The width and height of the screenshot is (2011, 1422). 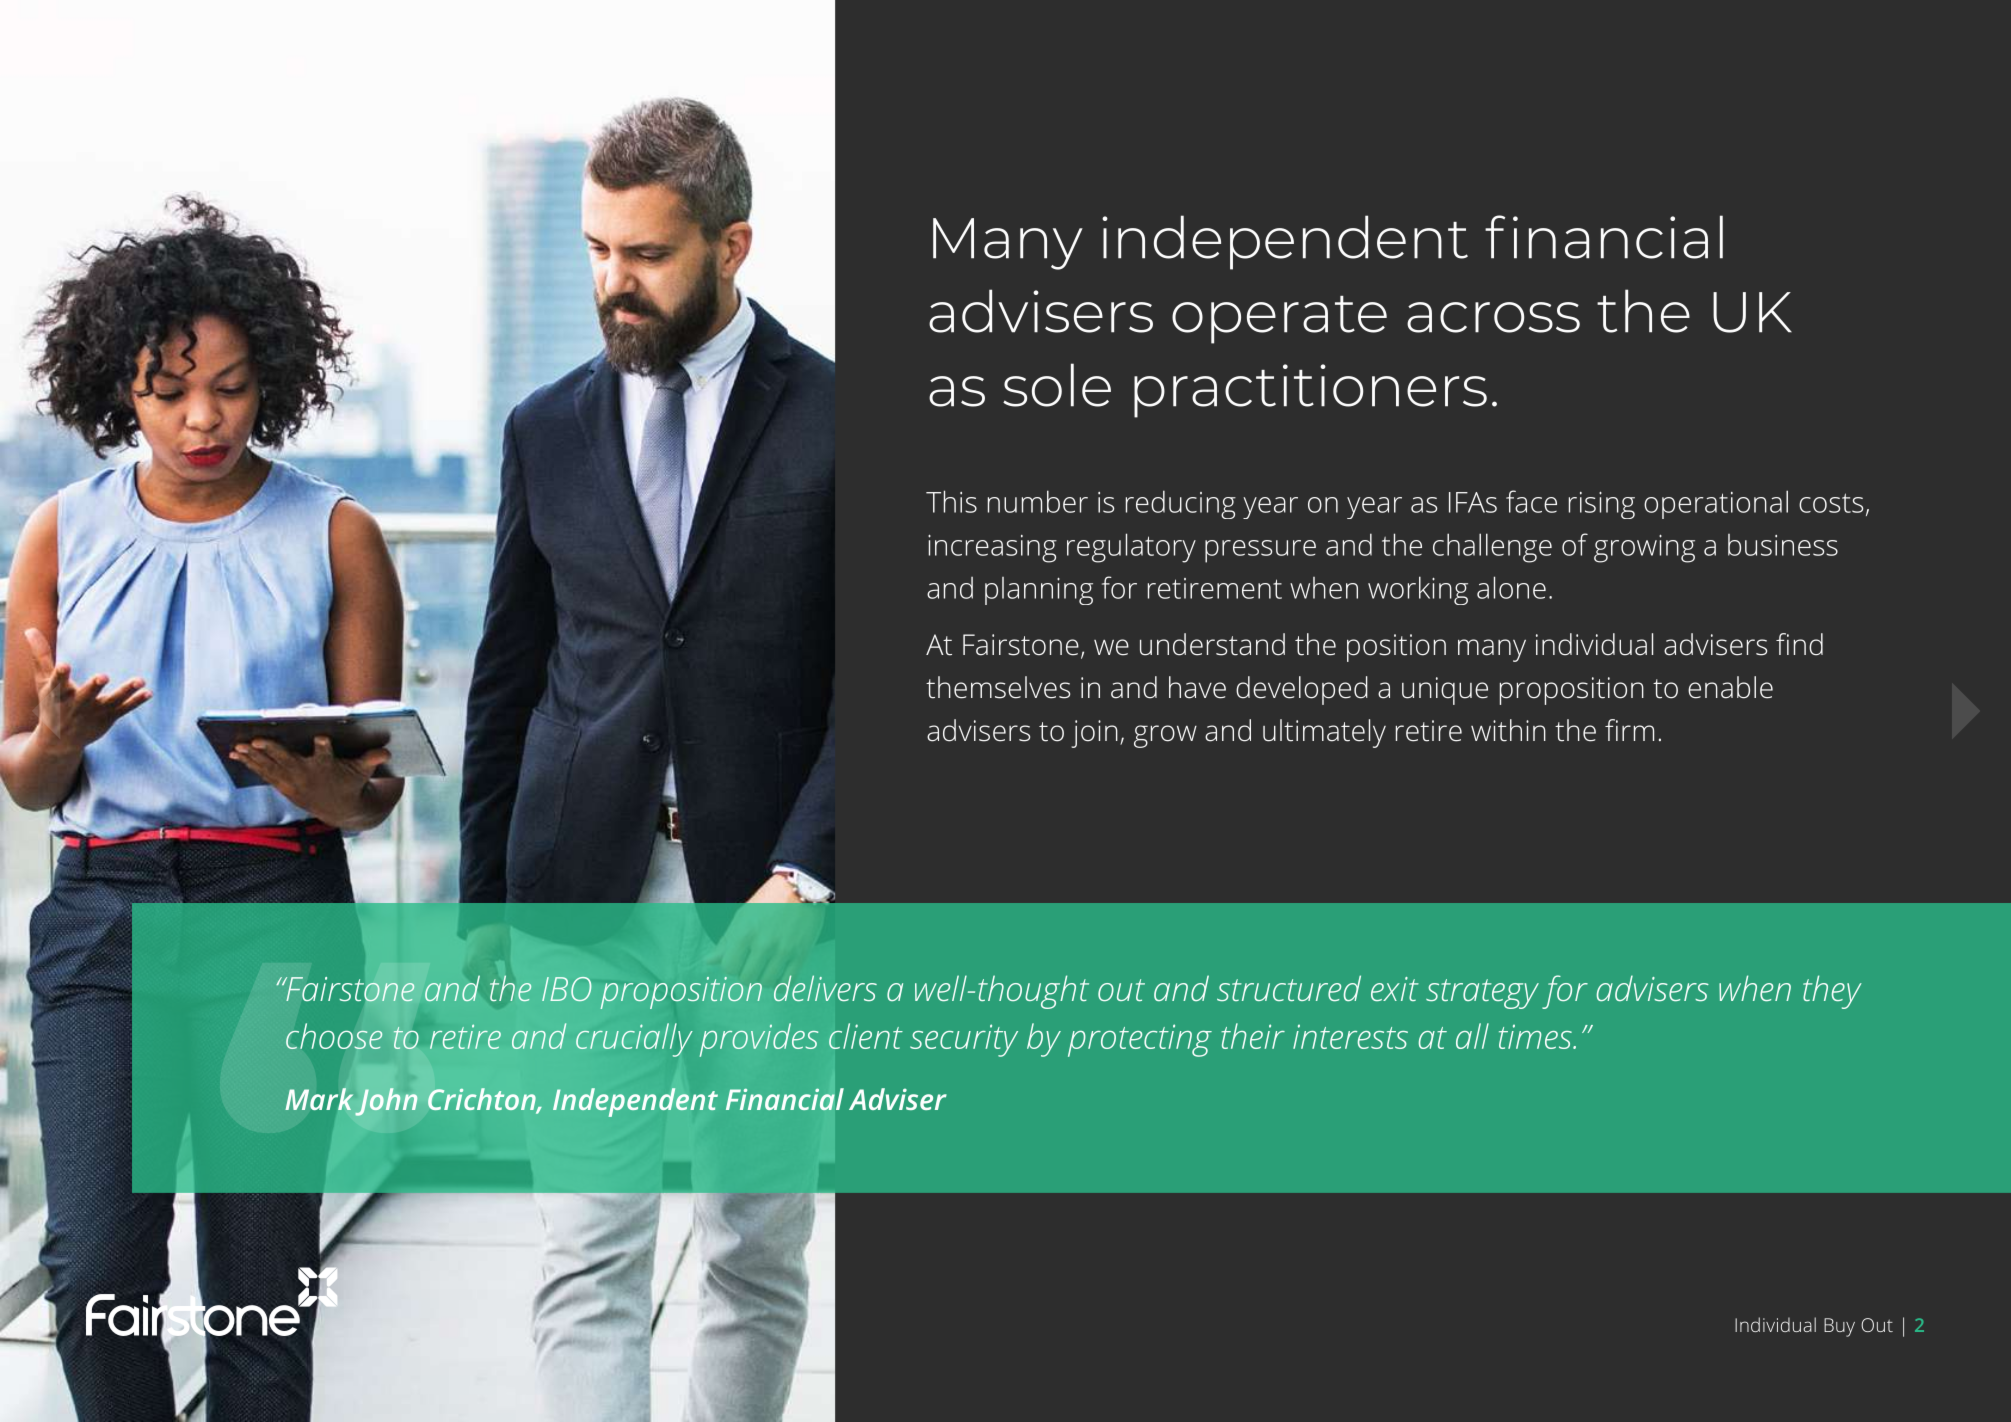 What do you see at coordinates (1279, 320) in the screenshot?
I see `operate` at bounding box center [1279, 320].
